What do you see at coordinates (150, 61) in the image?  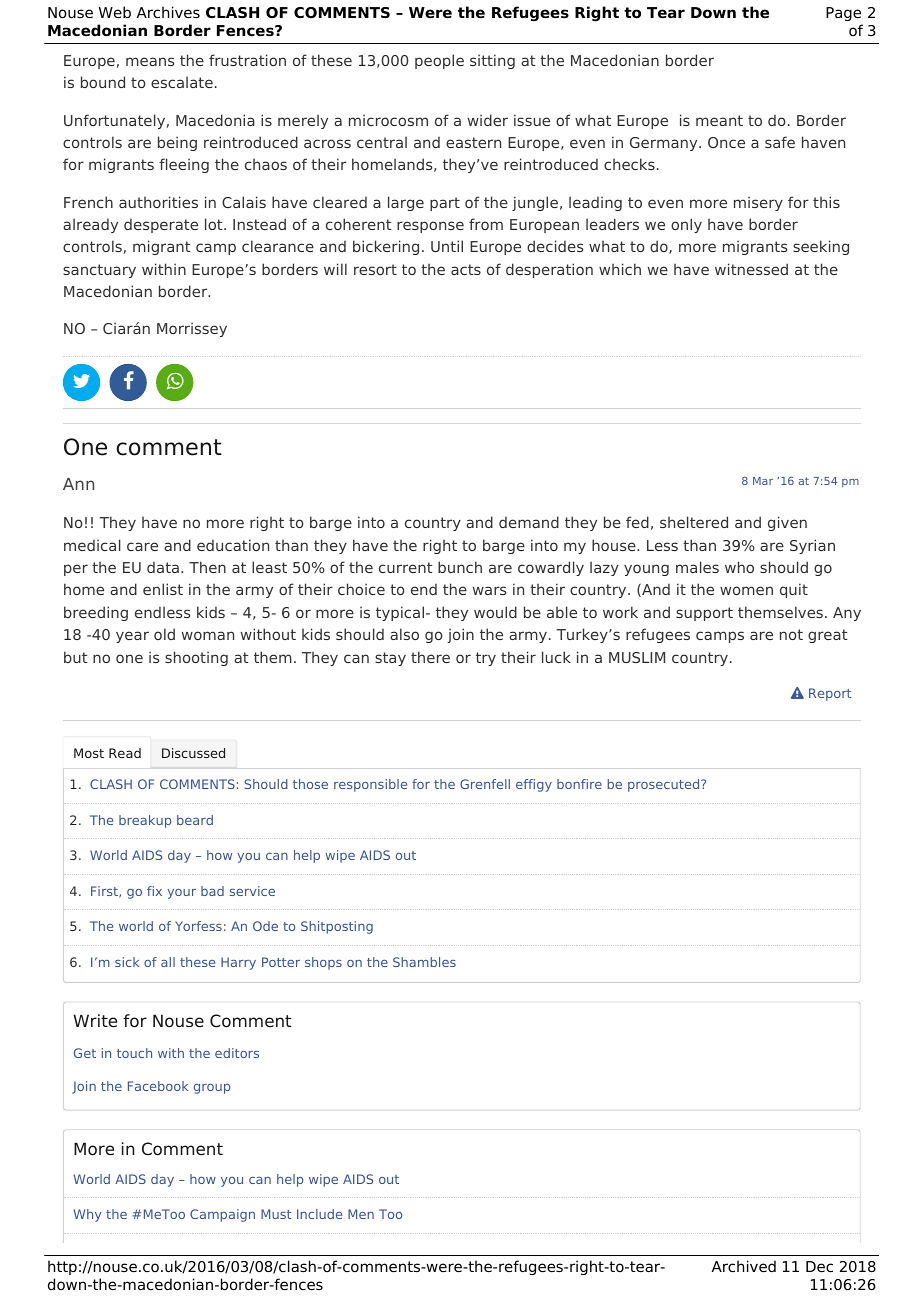 I see `means` at bounding box center [150, 61].
